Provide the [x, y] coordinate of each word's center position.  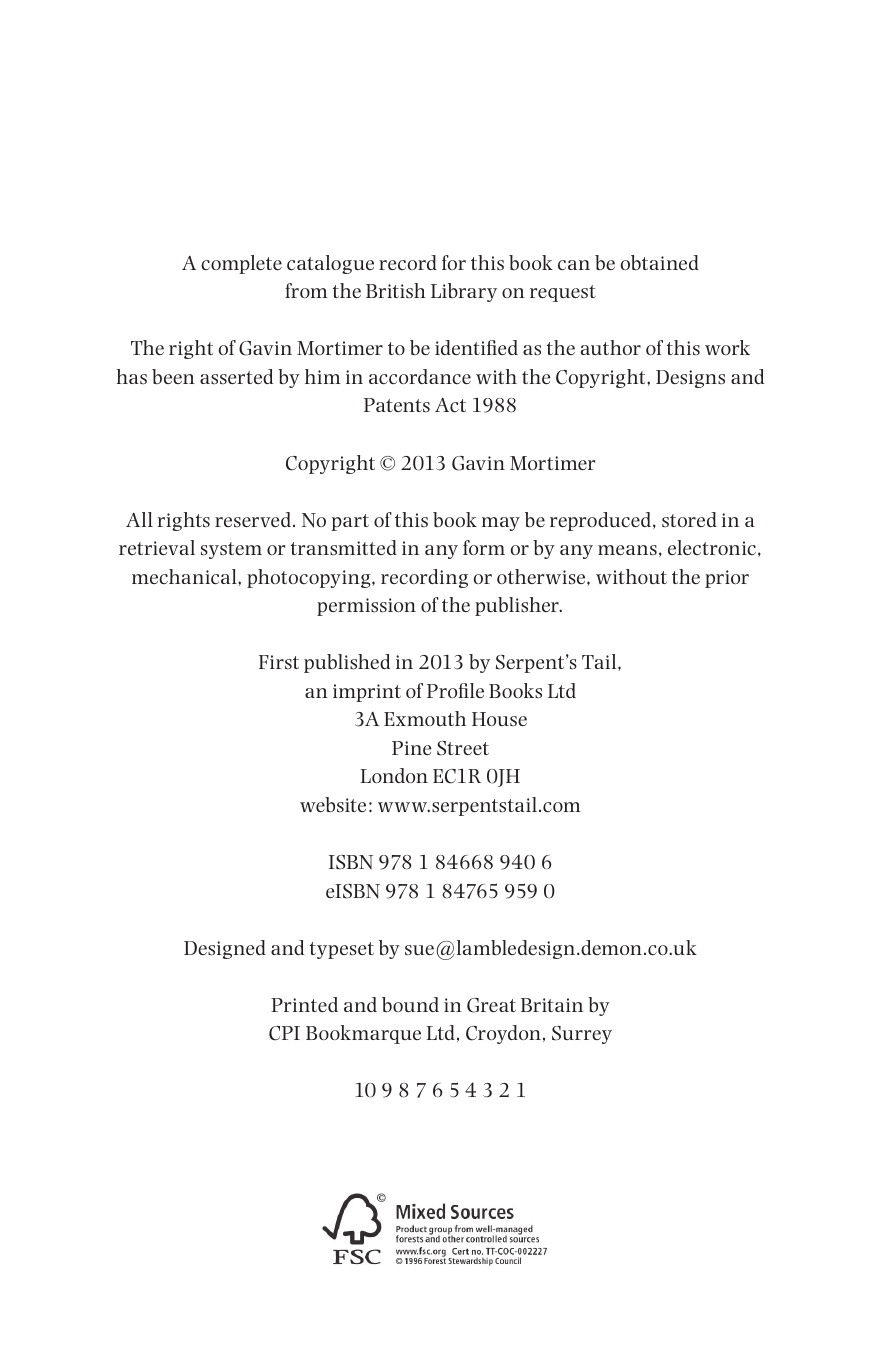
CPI [284, 1033]
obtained [660, 262]
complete [241, 264]
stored [689, 519]
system [231, 550]
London [394, 775]
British [396, 290]
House [499, 719]
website [333, 805]
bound [410, 1004]
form [484, 547]
